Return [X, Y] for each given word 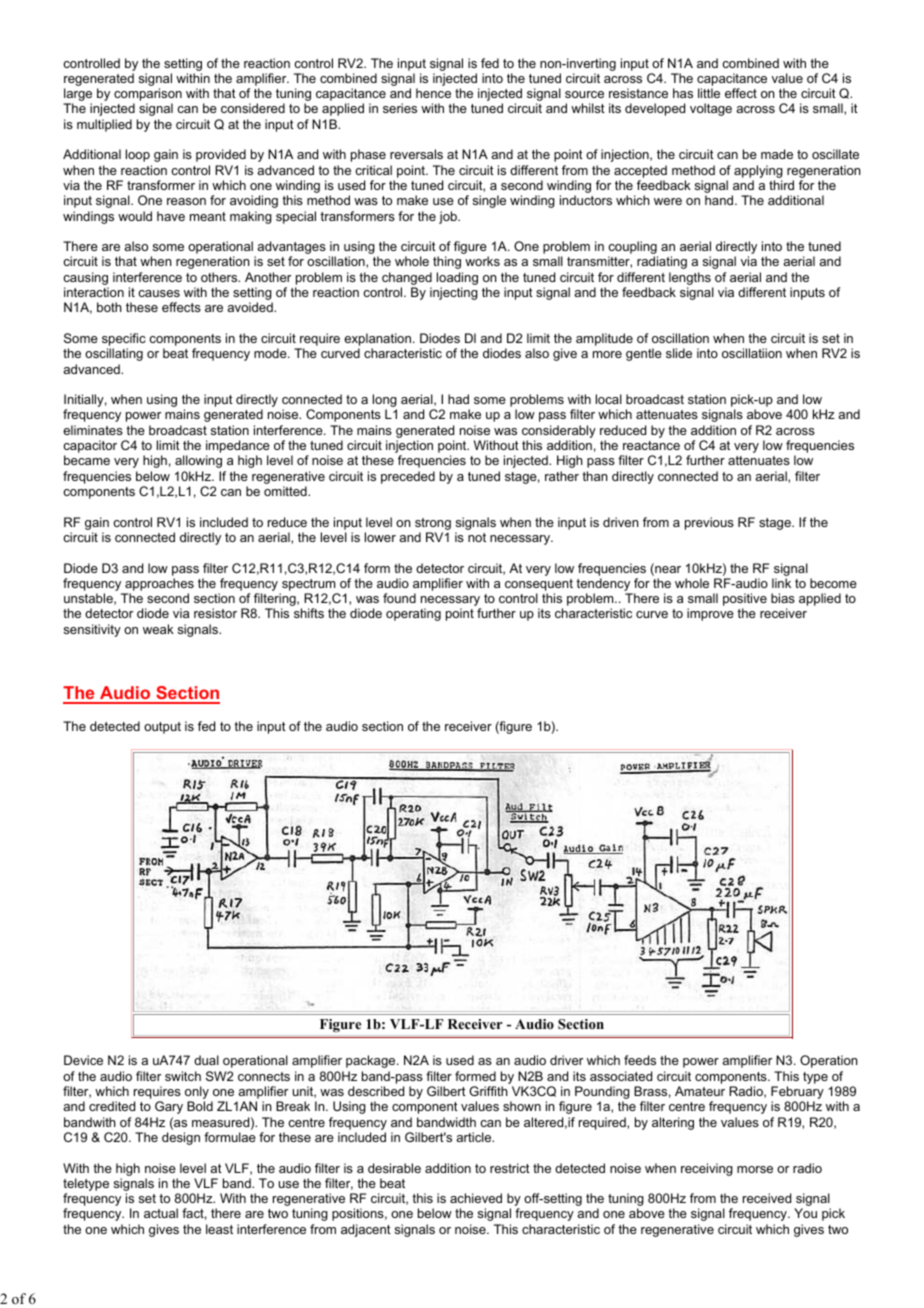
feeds [640, 1060]
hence [433, 93]
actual [161, 1213]
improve [710, 614]
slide [679, 353]
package [372, 1061]
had [458, 399]
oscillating [114, 354]
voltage [711, 109]
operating [413, 614]
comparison [148, 96]
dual [206, 1060]
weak [158, 629]
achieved [476, 1198]
